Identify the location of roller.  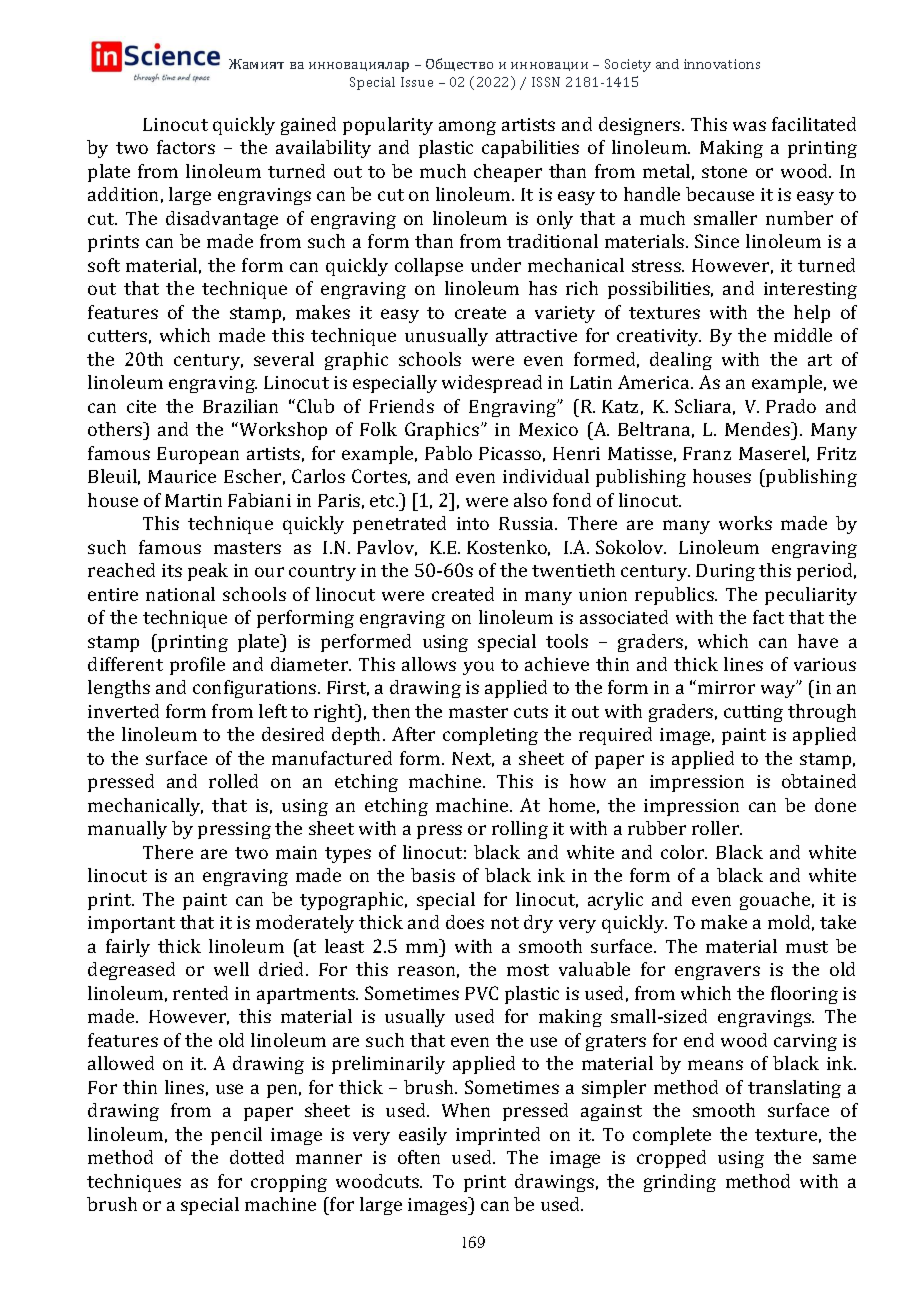
(716, 828).
